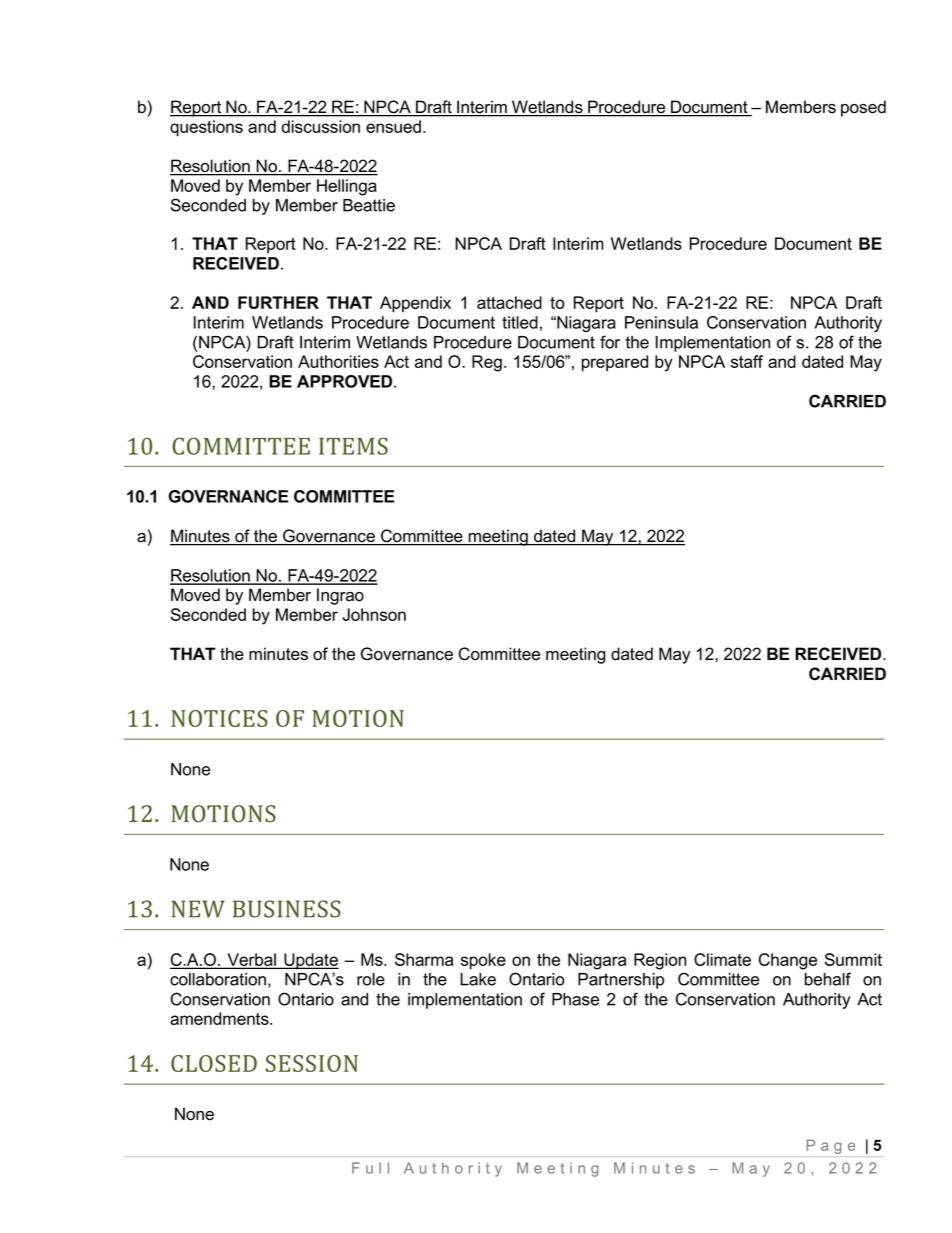  I want to click on posed, so click(863, 108).
